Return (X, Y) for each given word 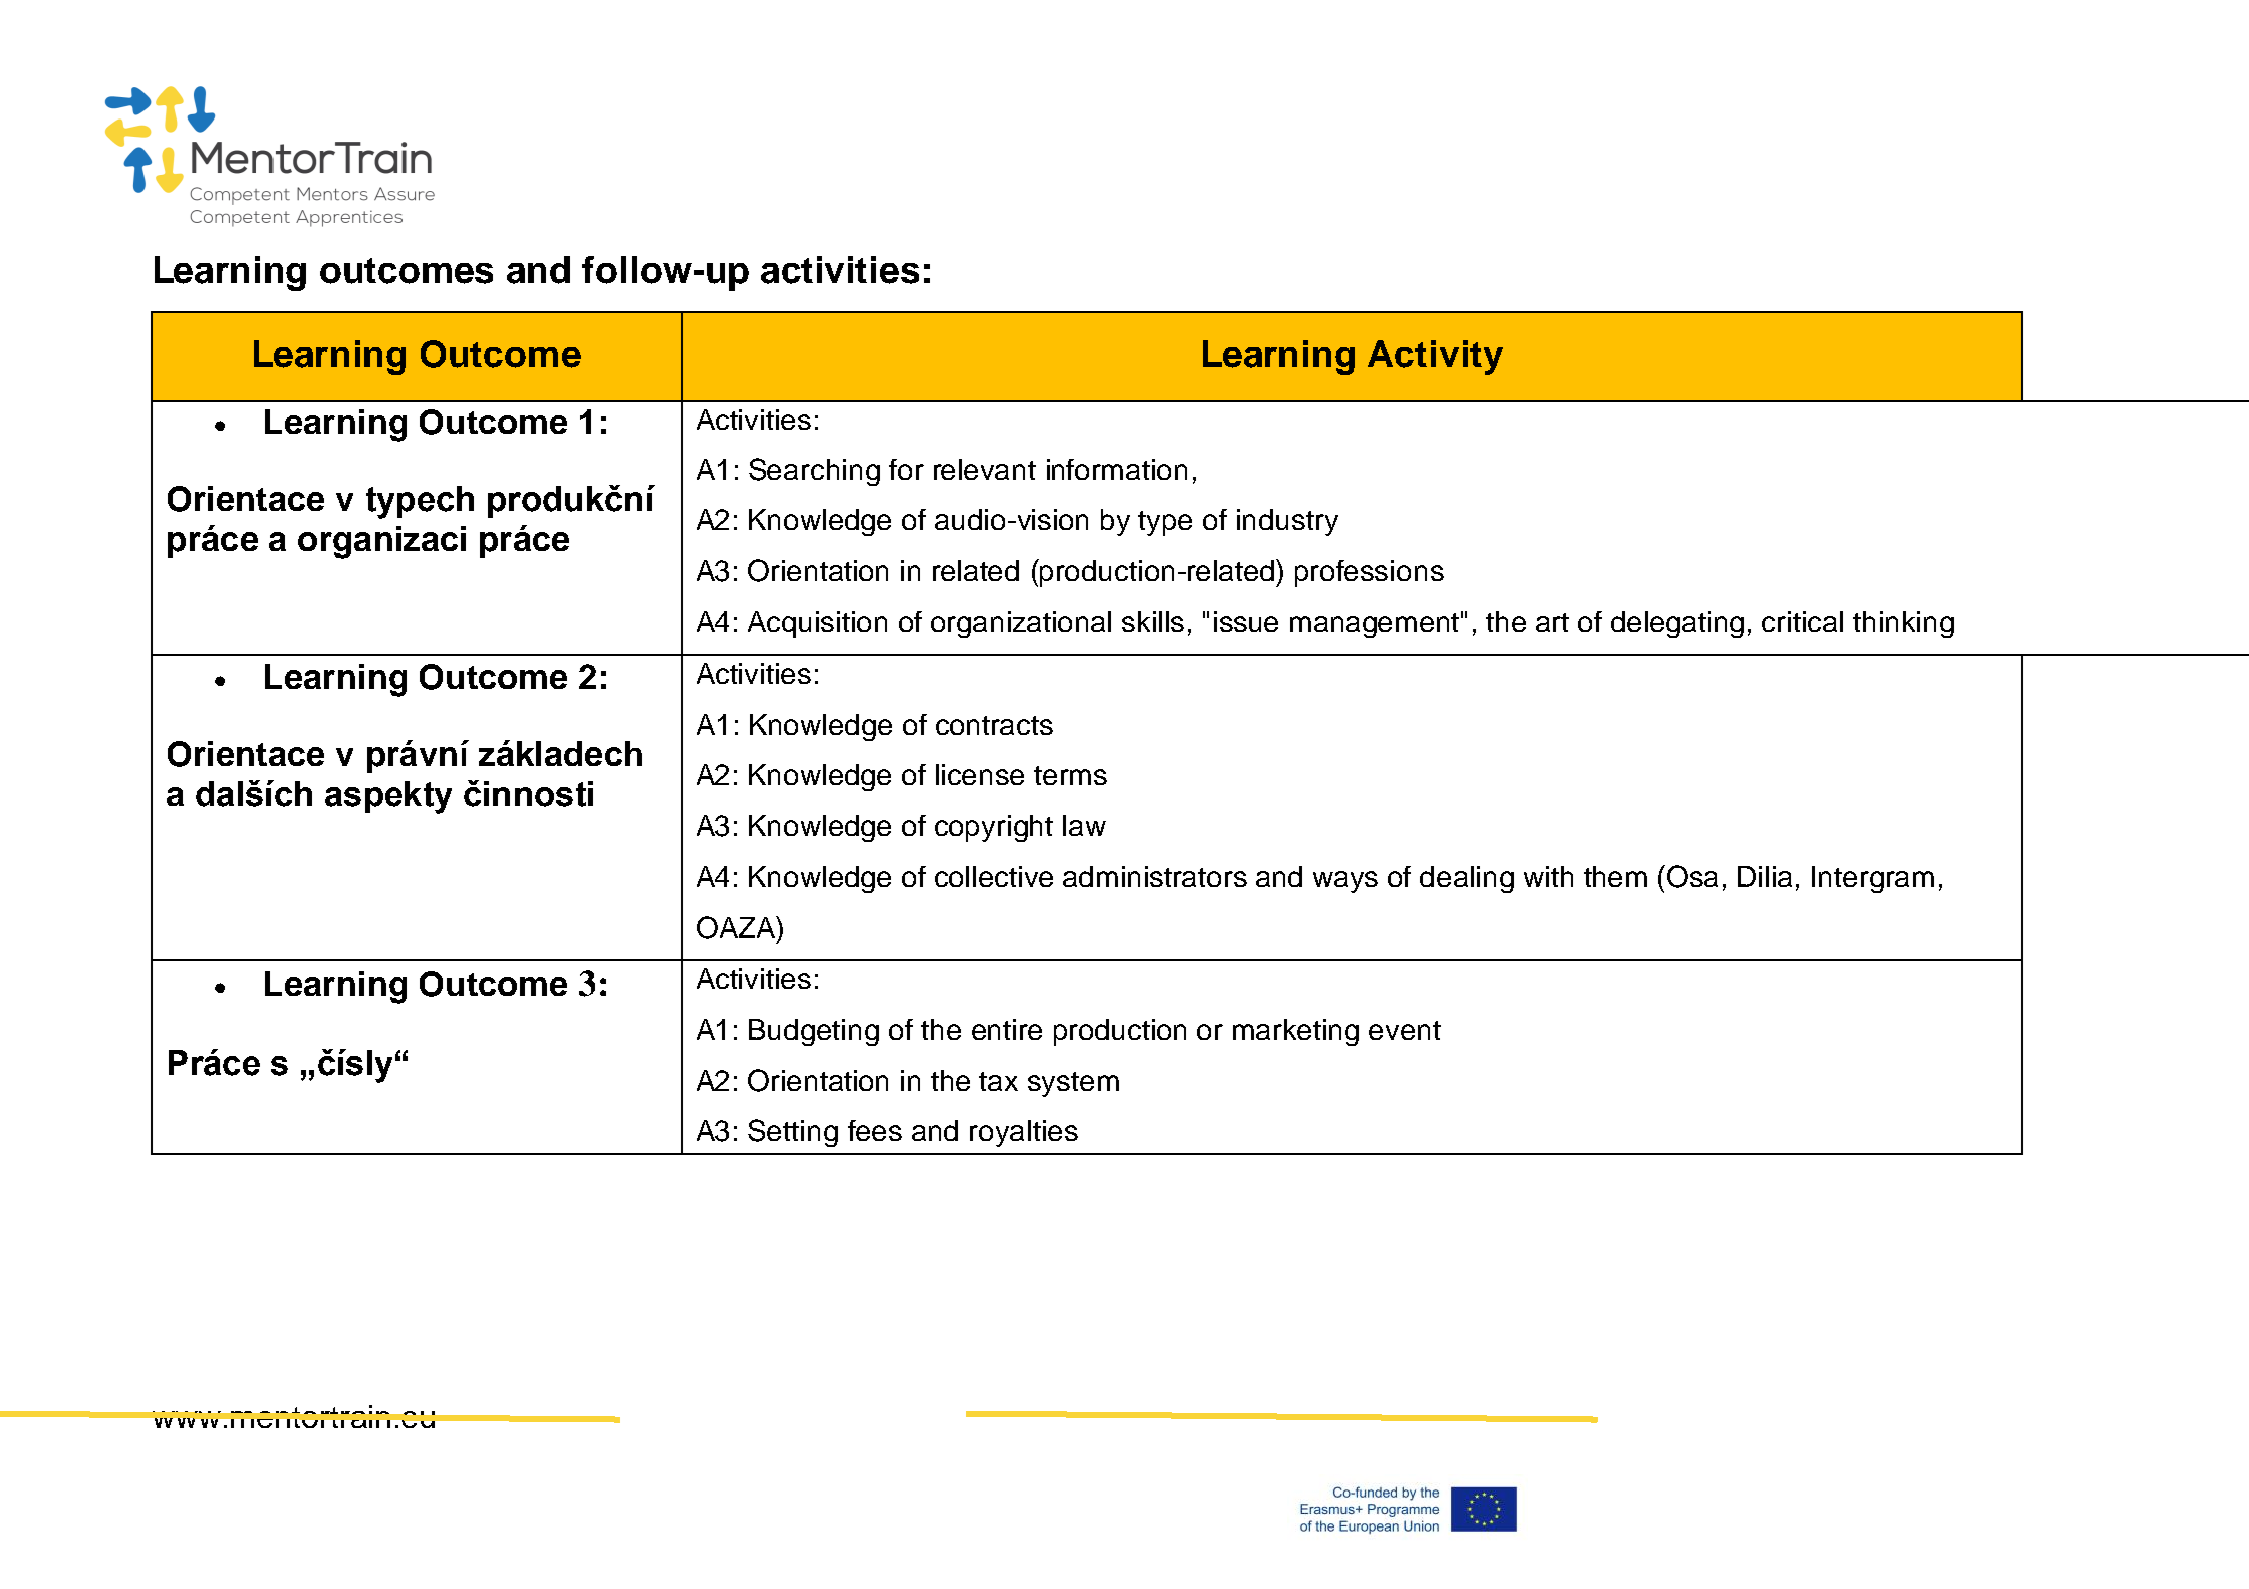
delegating (1677, 624)
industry (1287, 522)
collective (994, 876)
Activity (1435, 357)
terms (1070, 775)
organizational (1021, 624)
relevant (985, 469)
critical (1802, 621)
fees (875, 1130)
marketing (1296, 1032)
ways (1345, 882)
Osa (1692, 876)
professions (1369, 573)
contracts (994, 725)
